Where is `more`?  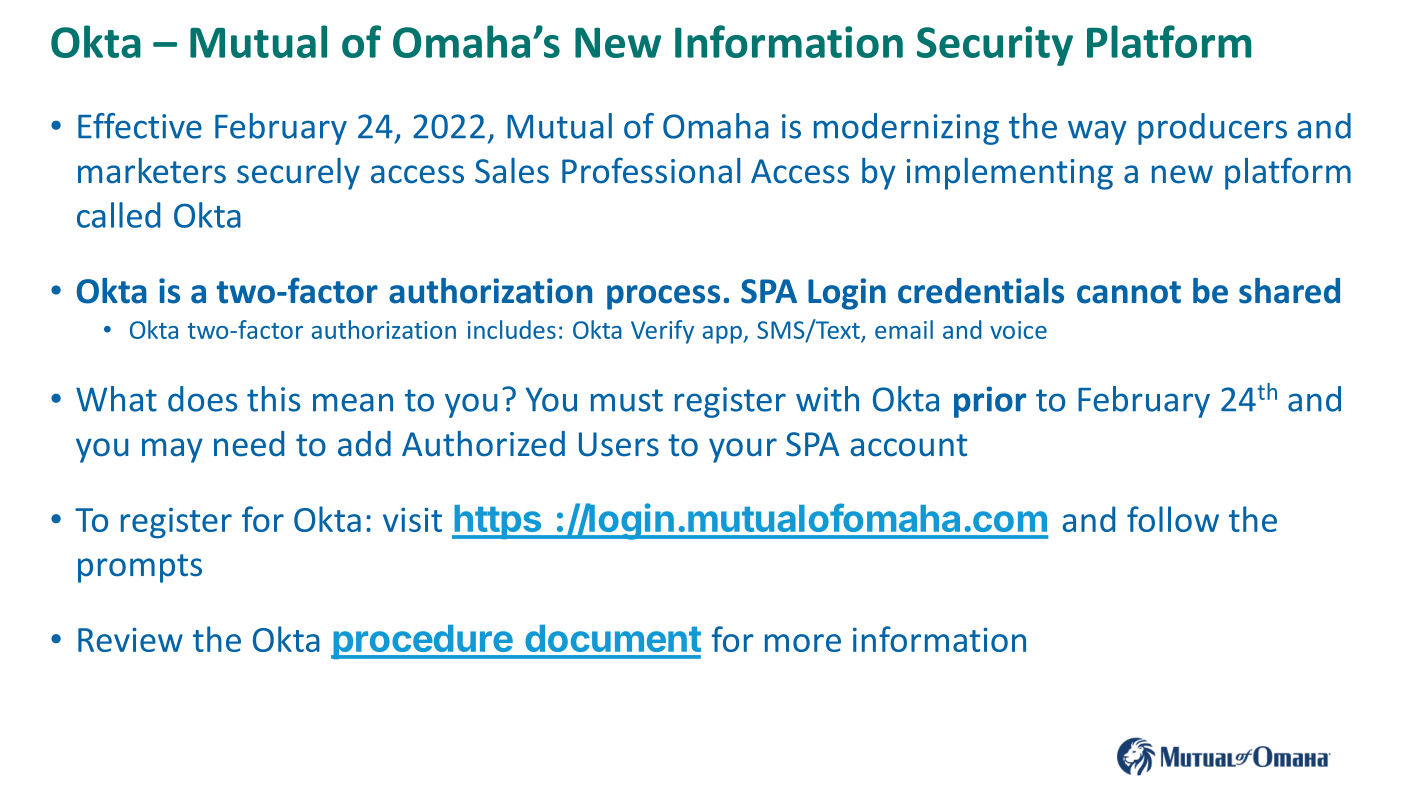 more is located at coordinates (803, 643).
